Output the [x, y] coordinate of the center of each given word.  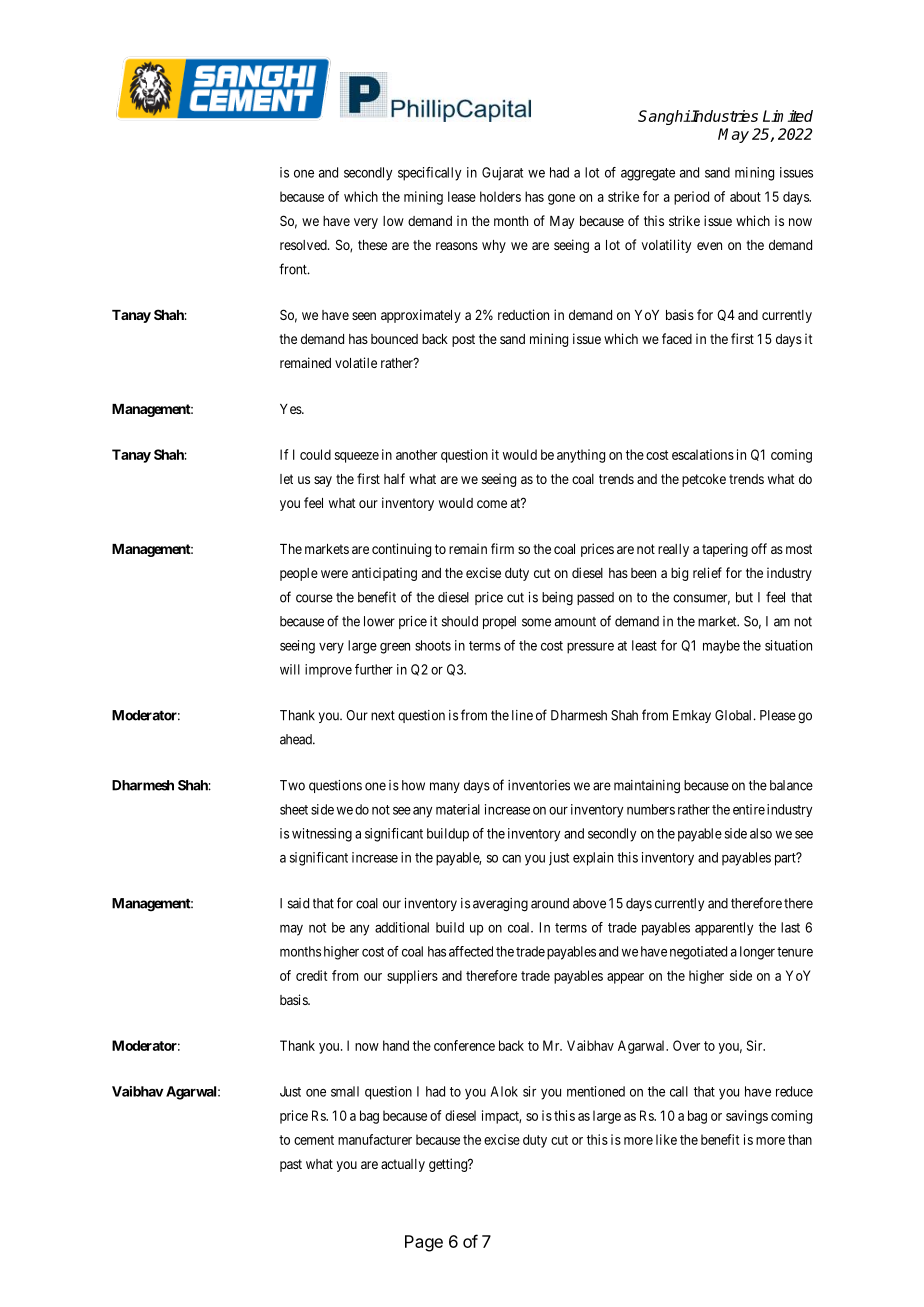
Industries [724, 116]
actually [403, 1165]
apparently [724, 929]
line [522, 715]
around [550, 903]
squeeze [357, 457]
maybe [721, 647]
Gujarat [502, 174]
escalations [703, 454]
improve [328, 670]
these [372, 245]
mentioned [596, 1091]
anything [581, 456]
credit [311, 975]
